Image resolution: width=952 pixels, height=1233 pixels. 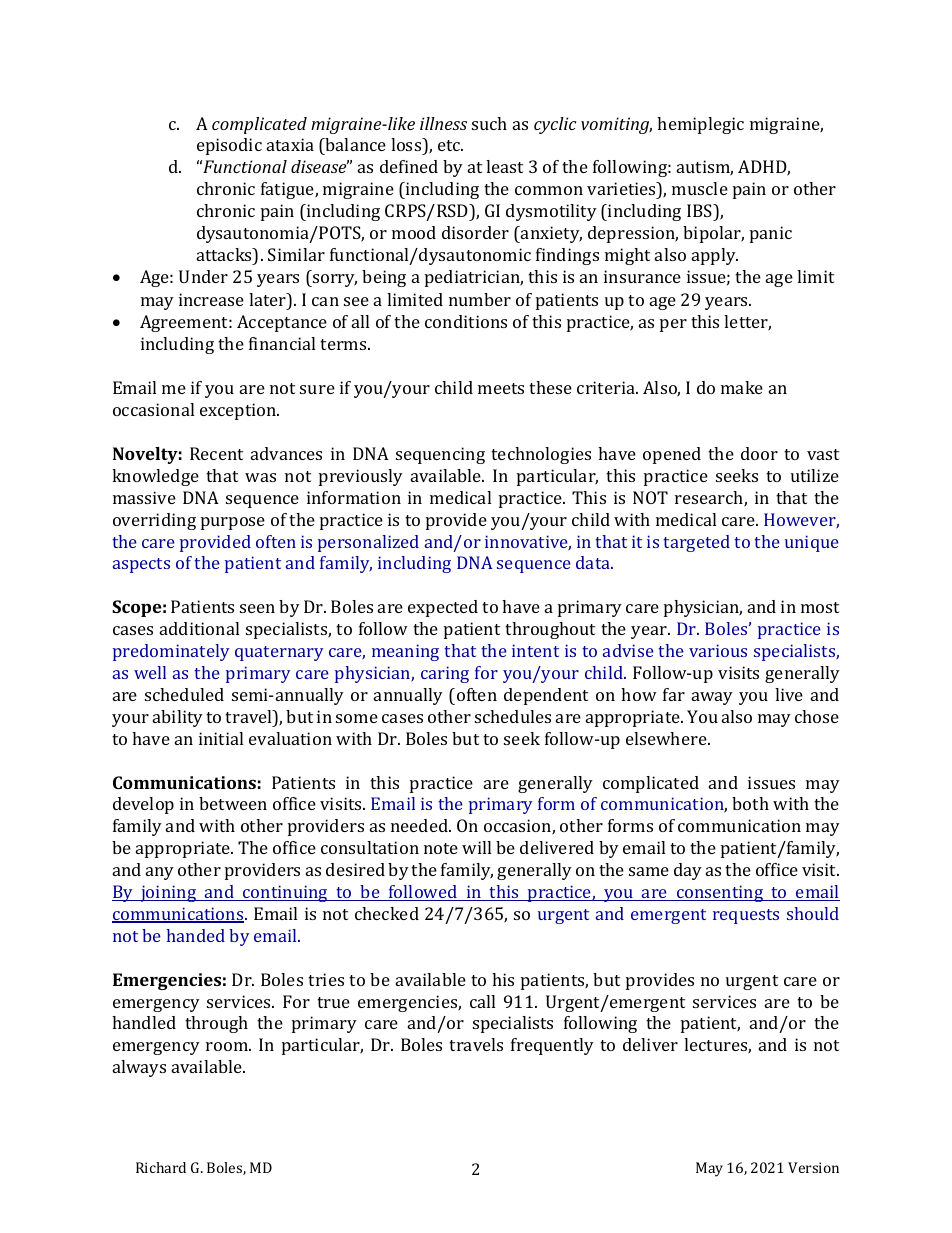 What do you see at coordinates (282, 343) in the screenshot?
I see `financial` at bounding box center [282, 343].
